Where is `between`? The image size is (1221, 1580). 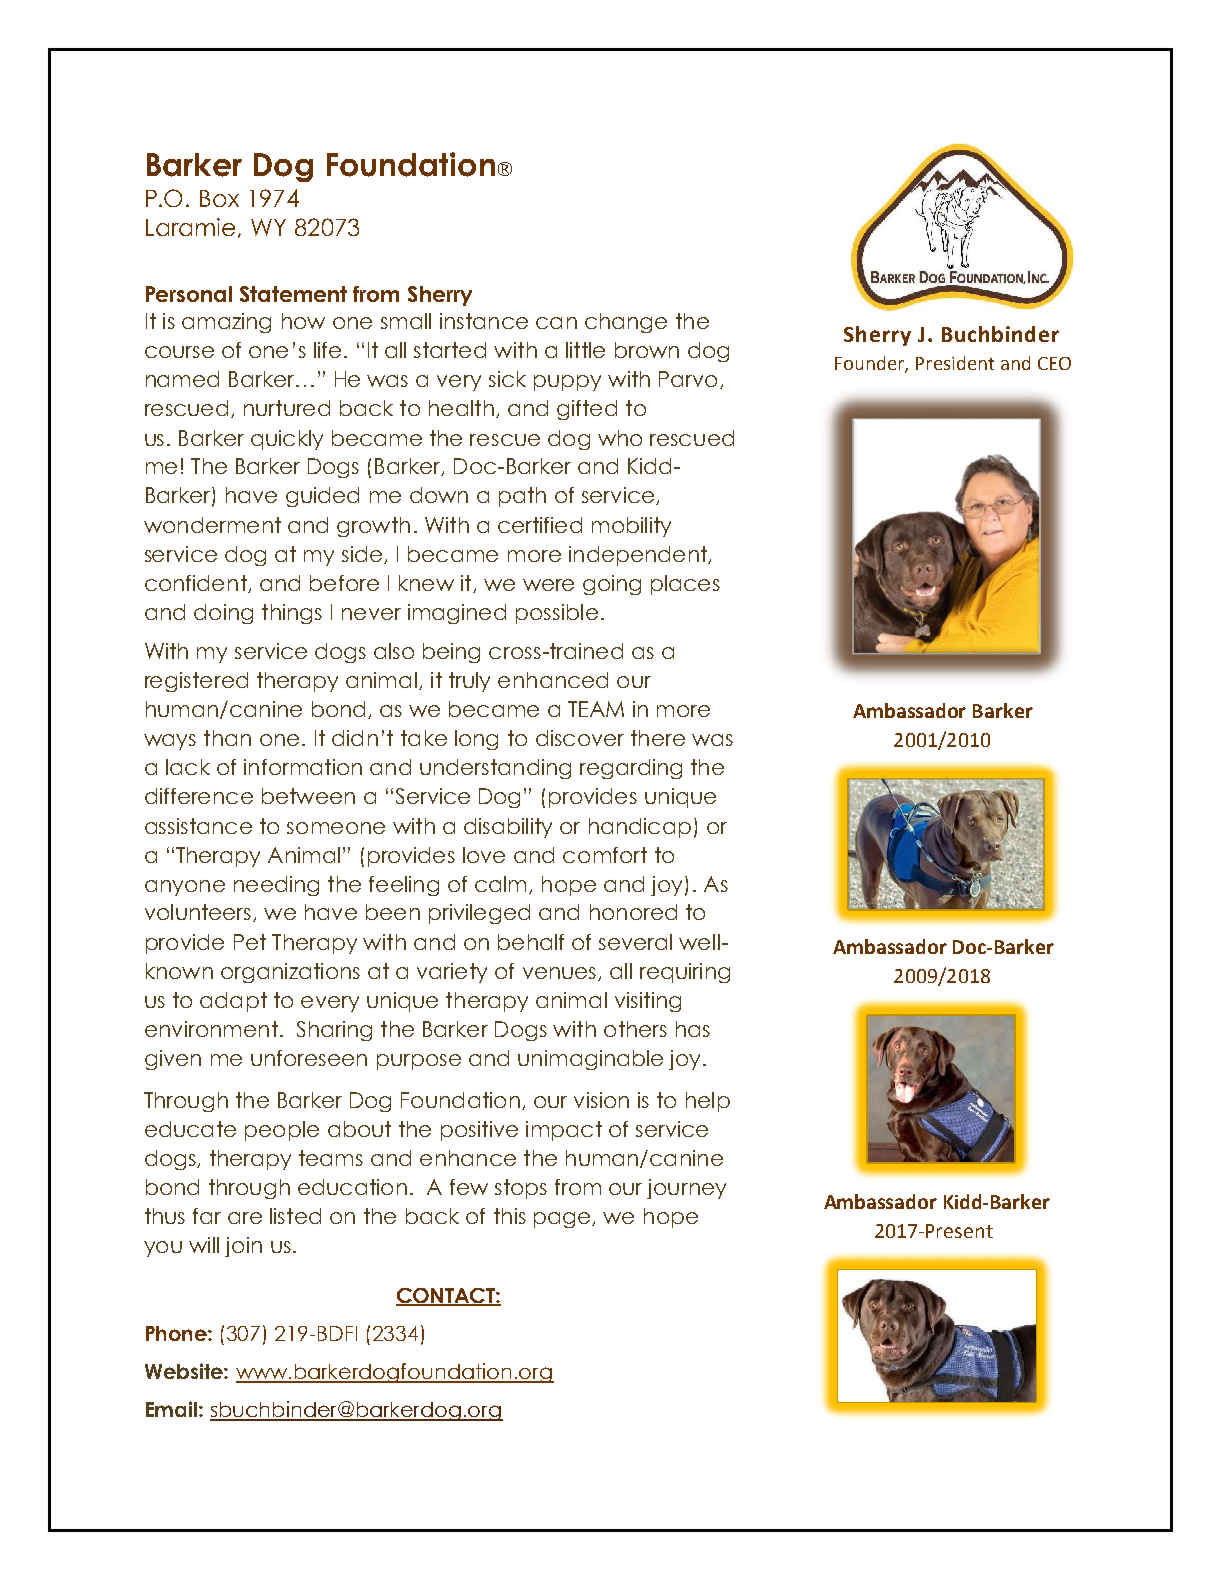
between is located at coordinates (308, 796).
